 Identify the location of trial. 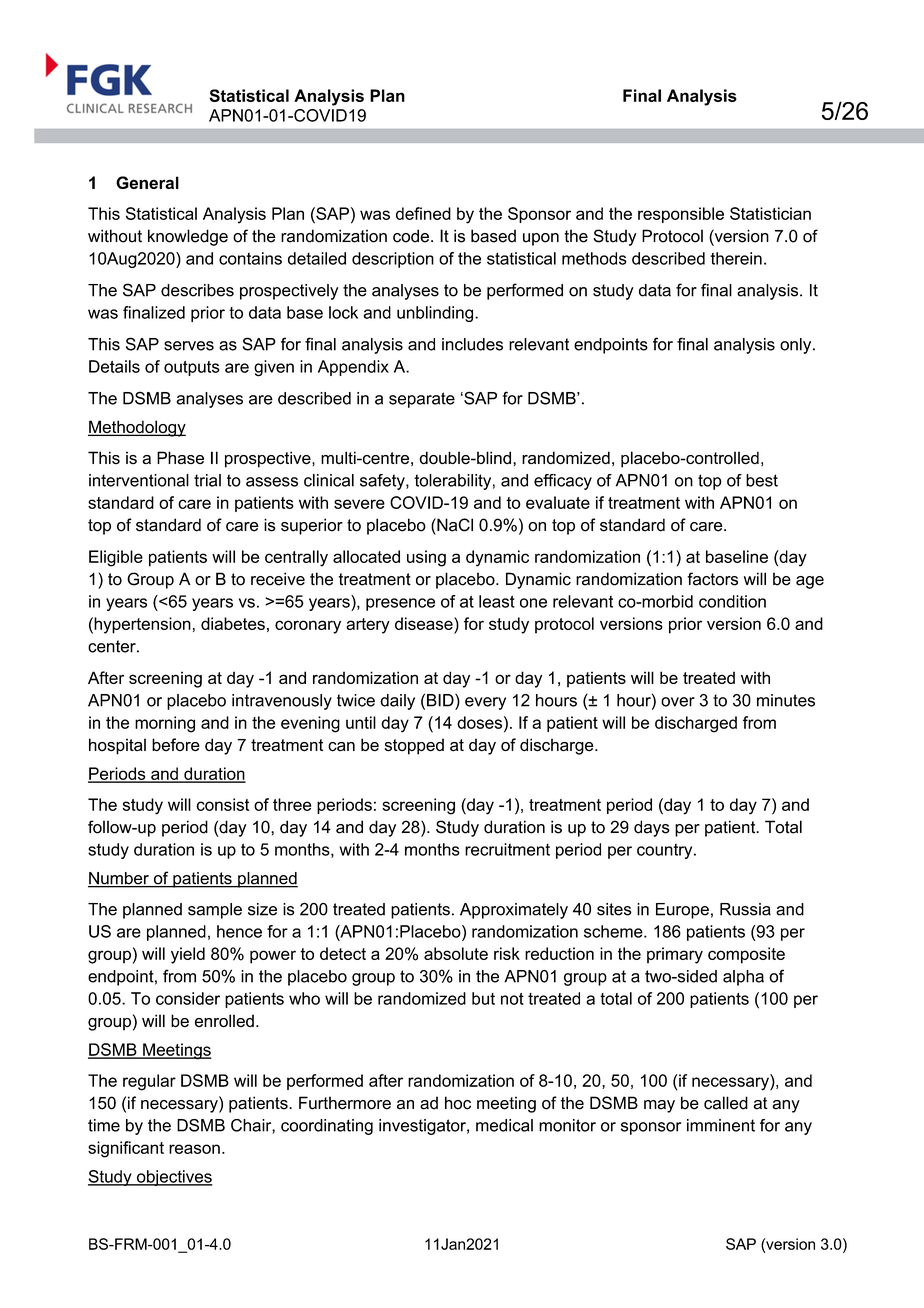
(207, 480).
